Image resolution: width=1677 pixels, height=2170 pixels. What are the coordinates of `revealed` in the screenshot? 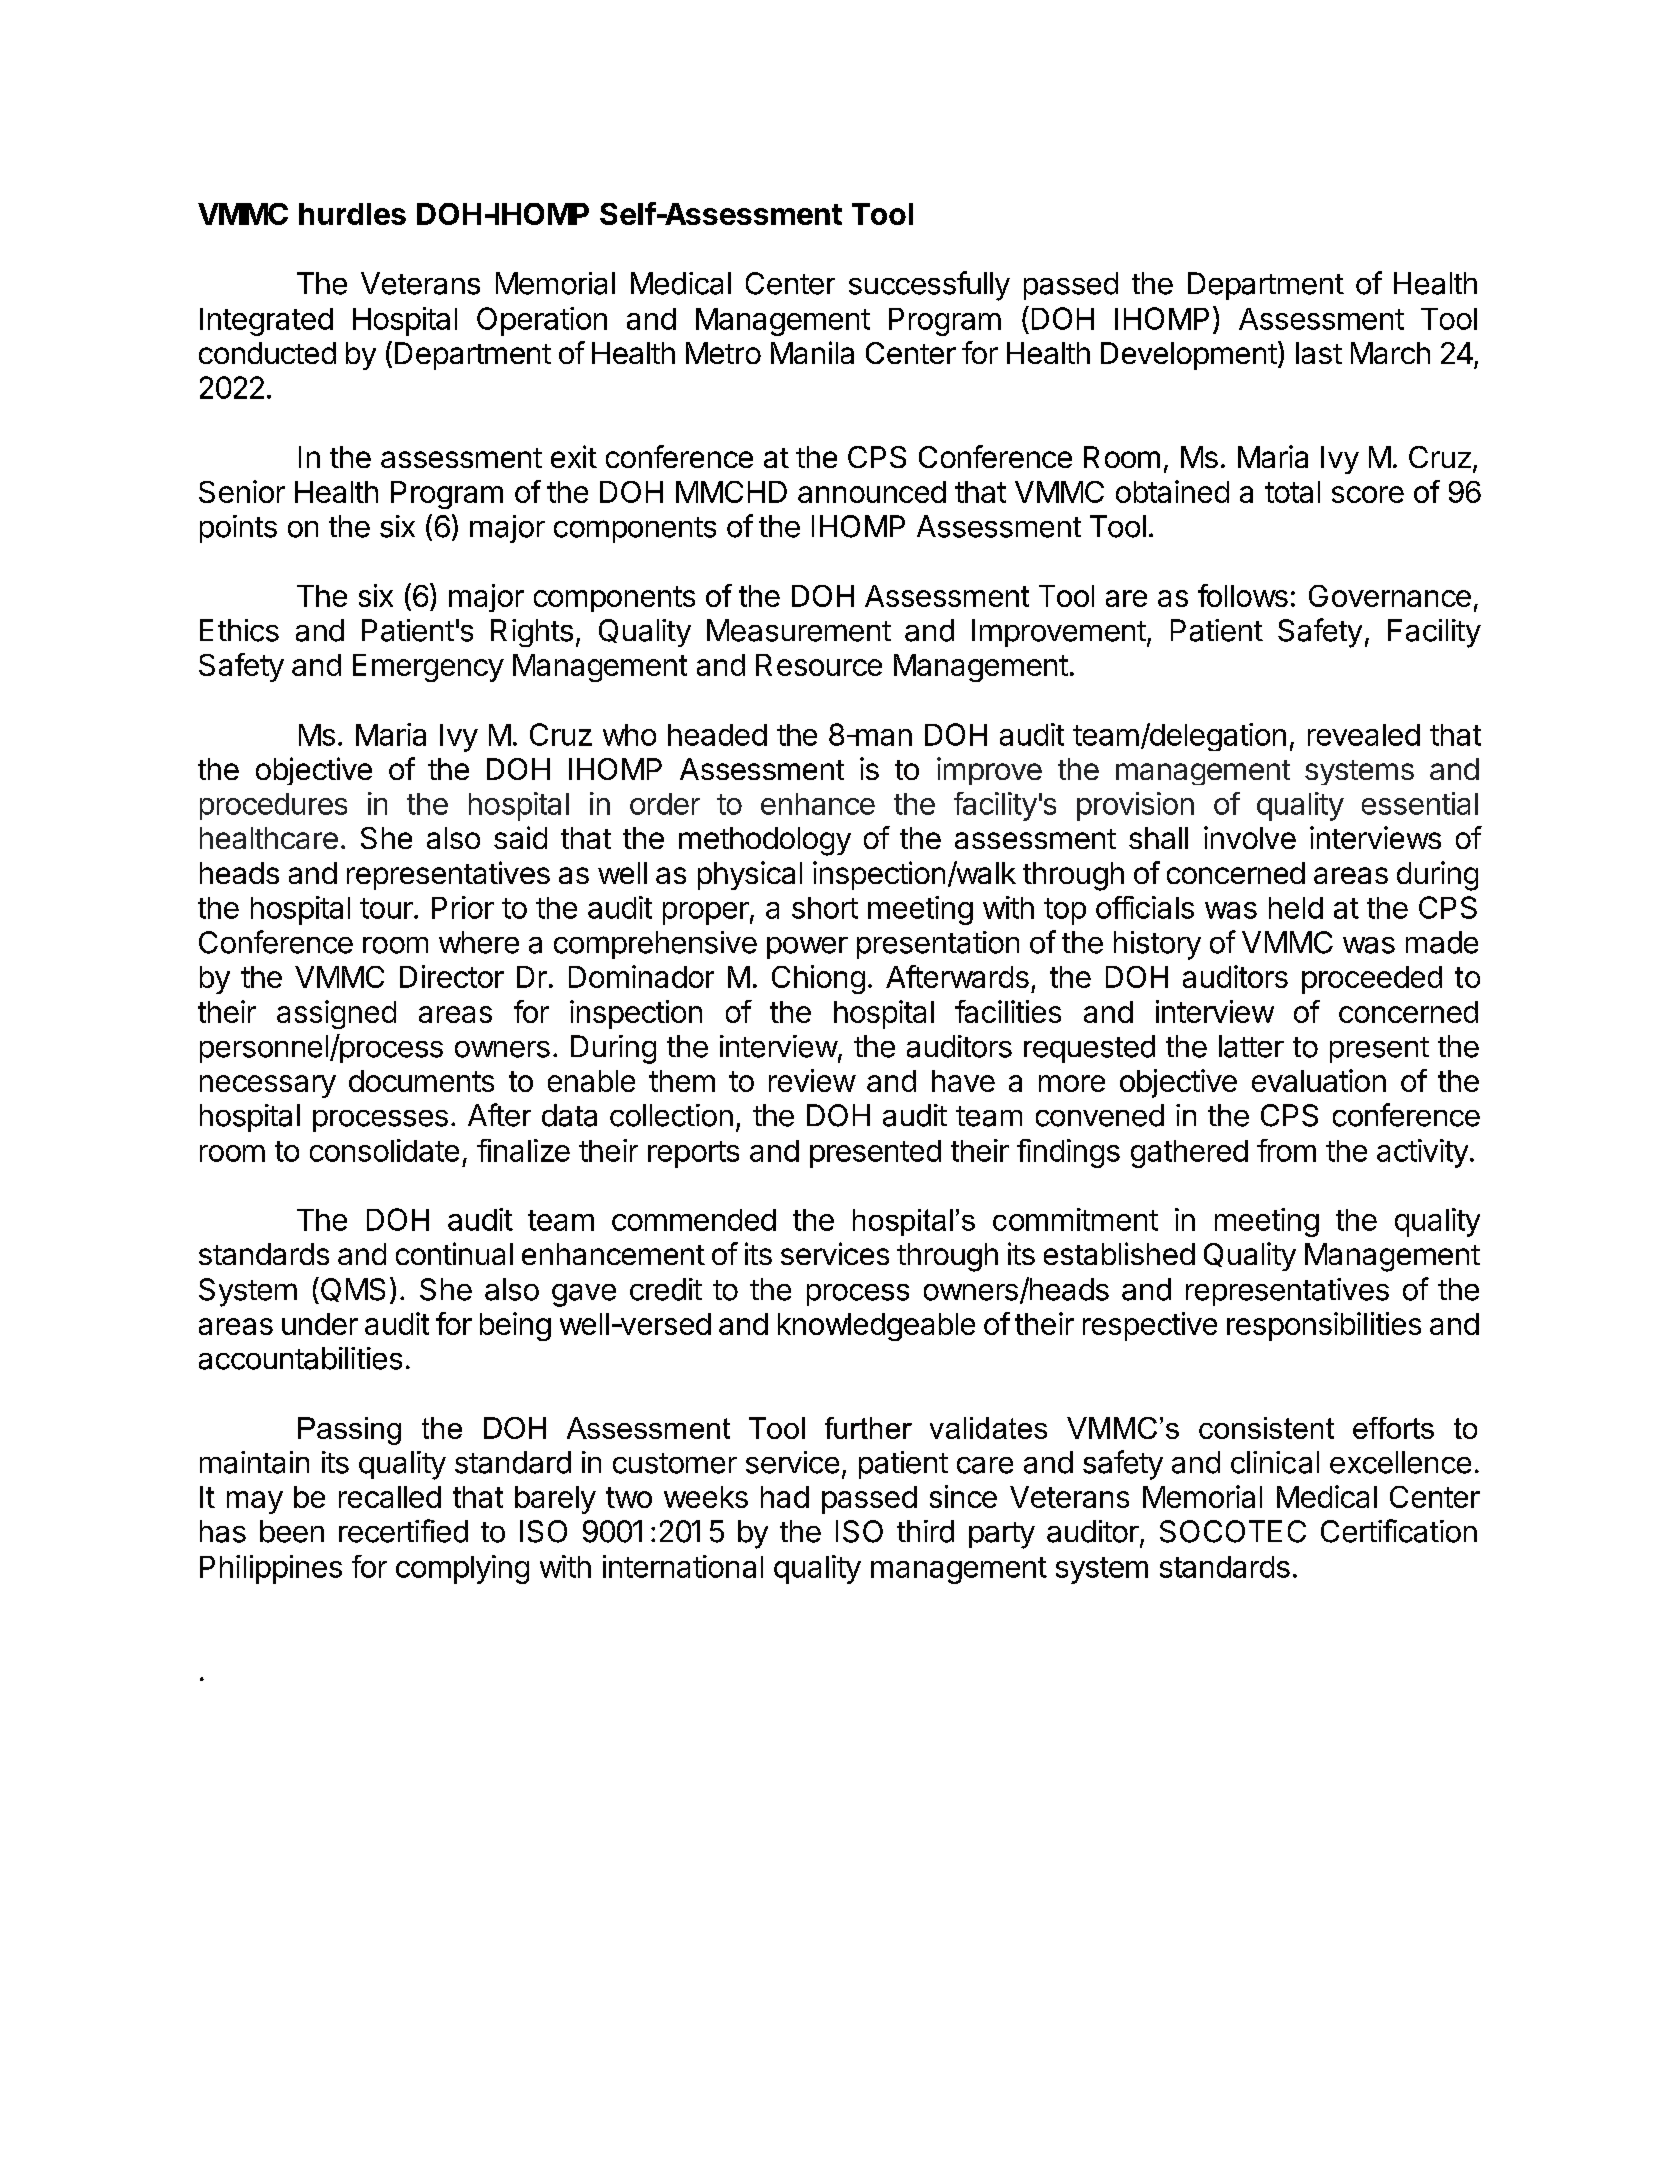 It's located at (1364, 735).
